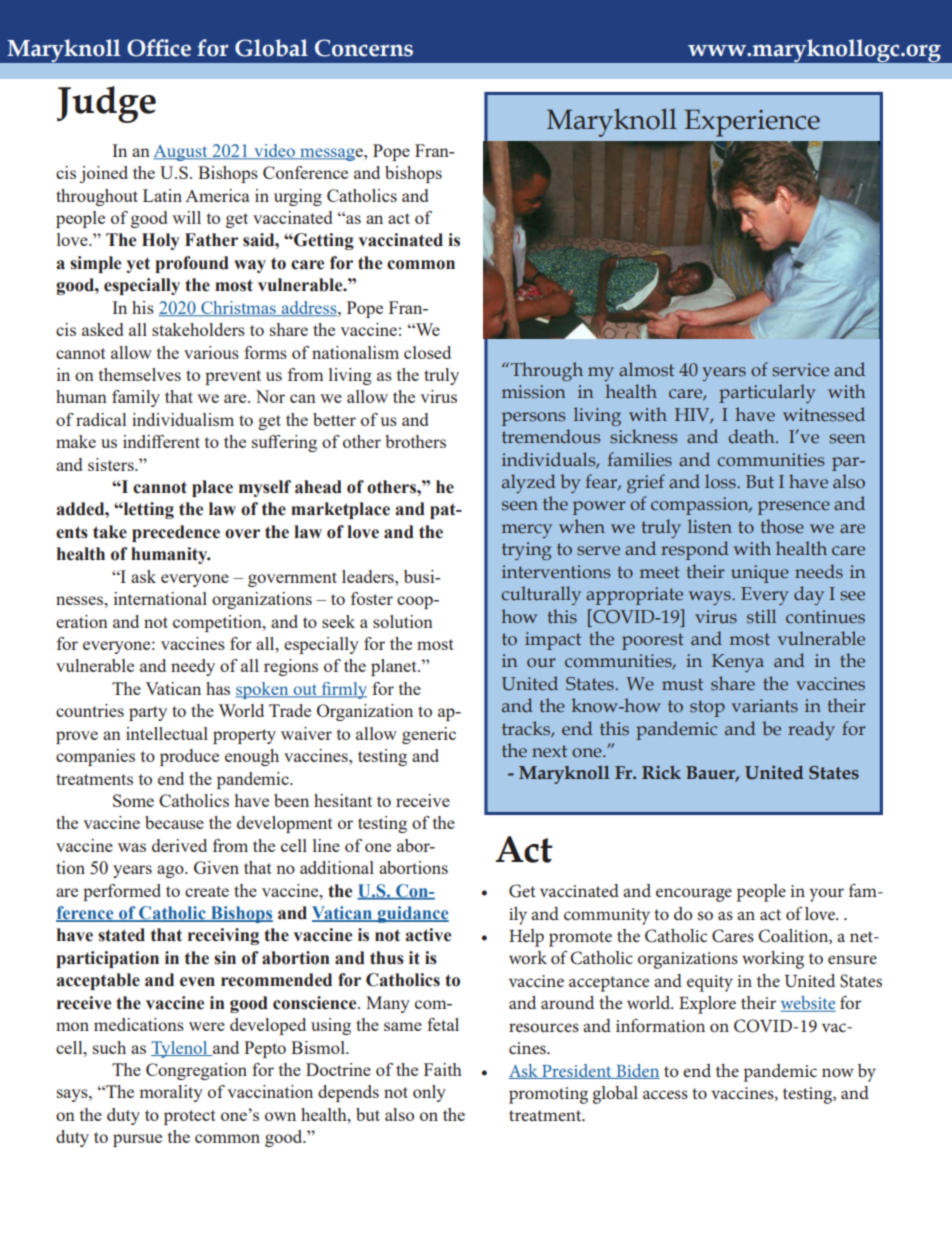  Describe the element at coordinates (429, 1093) in the image. I see `only` at that location.
